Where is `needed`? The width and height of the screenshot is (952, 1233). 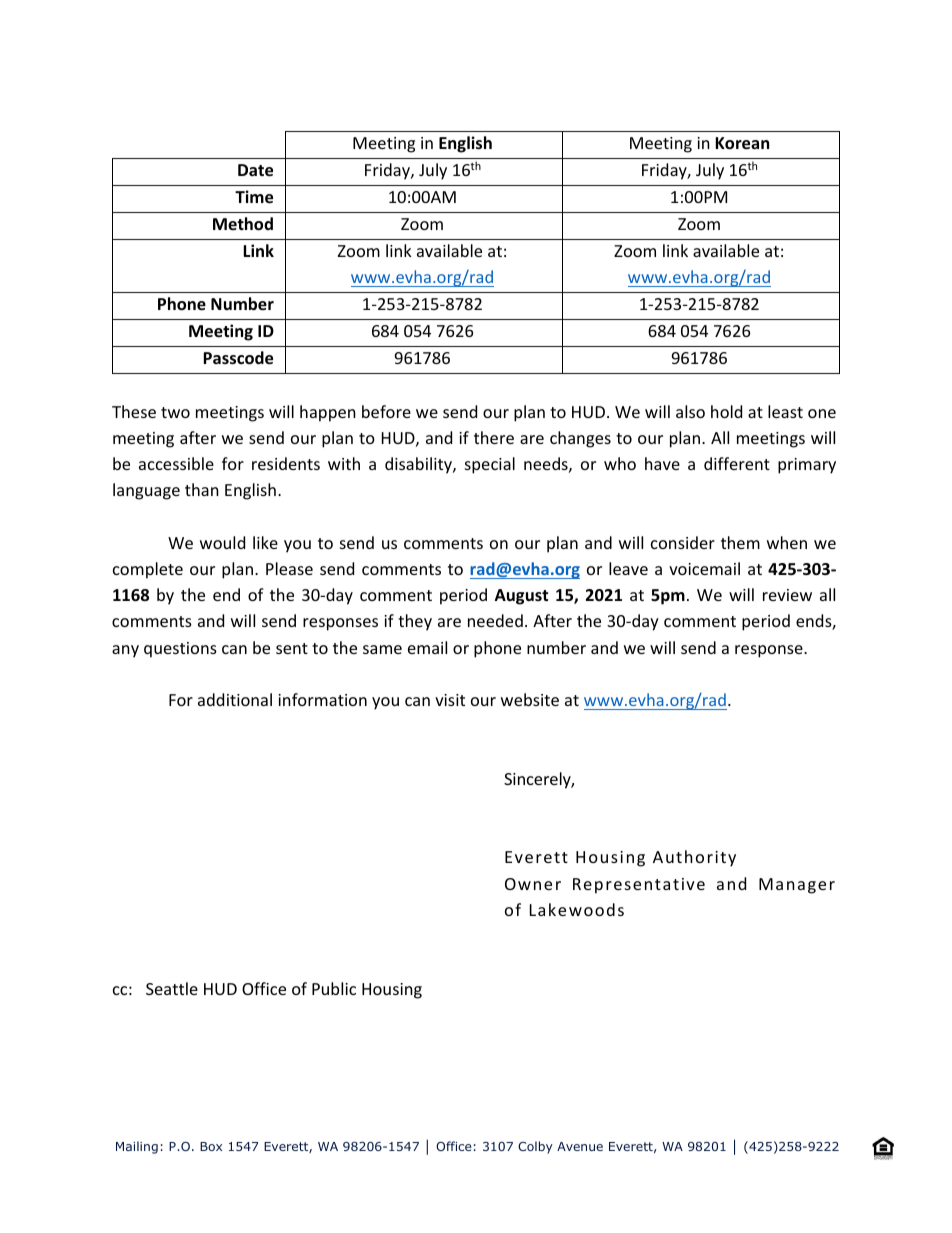
needed is located at coordinates (495, 620).
